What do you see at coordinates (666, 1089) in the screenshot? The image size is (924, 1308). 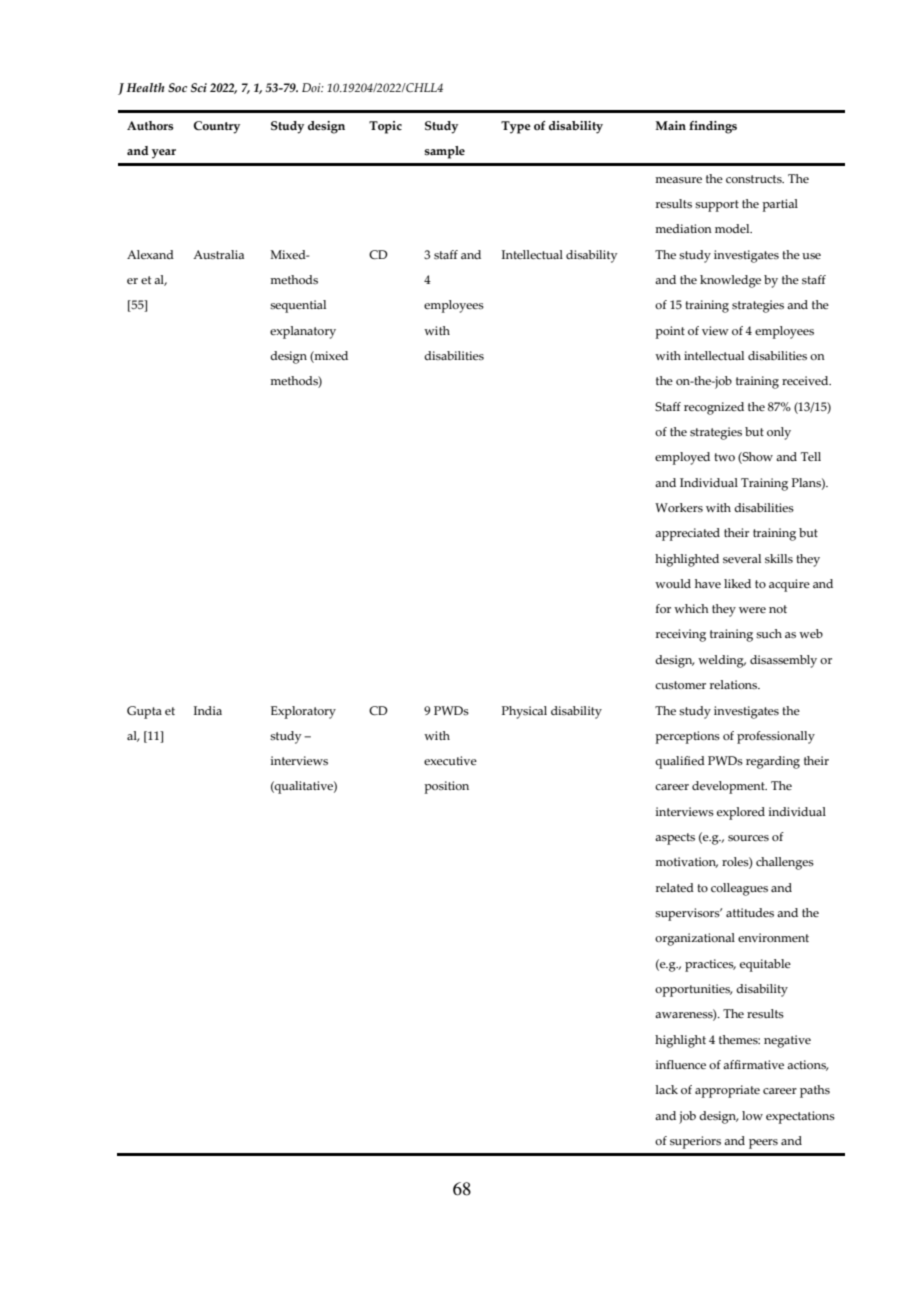 I see `lack` at bounding box center [666, 1089].
